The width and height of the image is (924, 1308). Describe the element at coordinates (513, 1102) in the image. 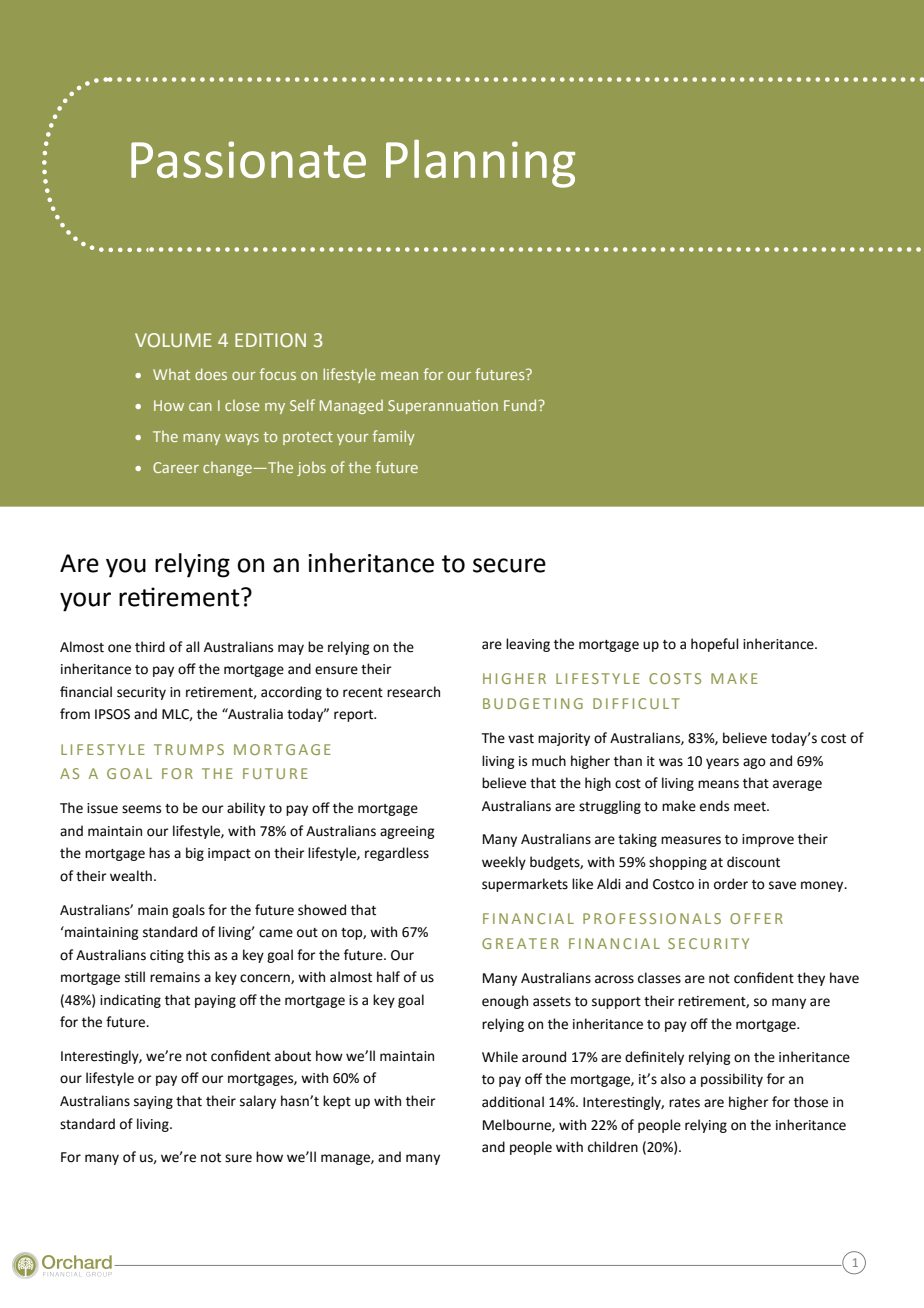

I see `additional` at that location.
